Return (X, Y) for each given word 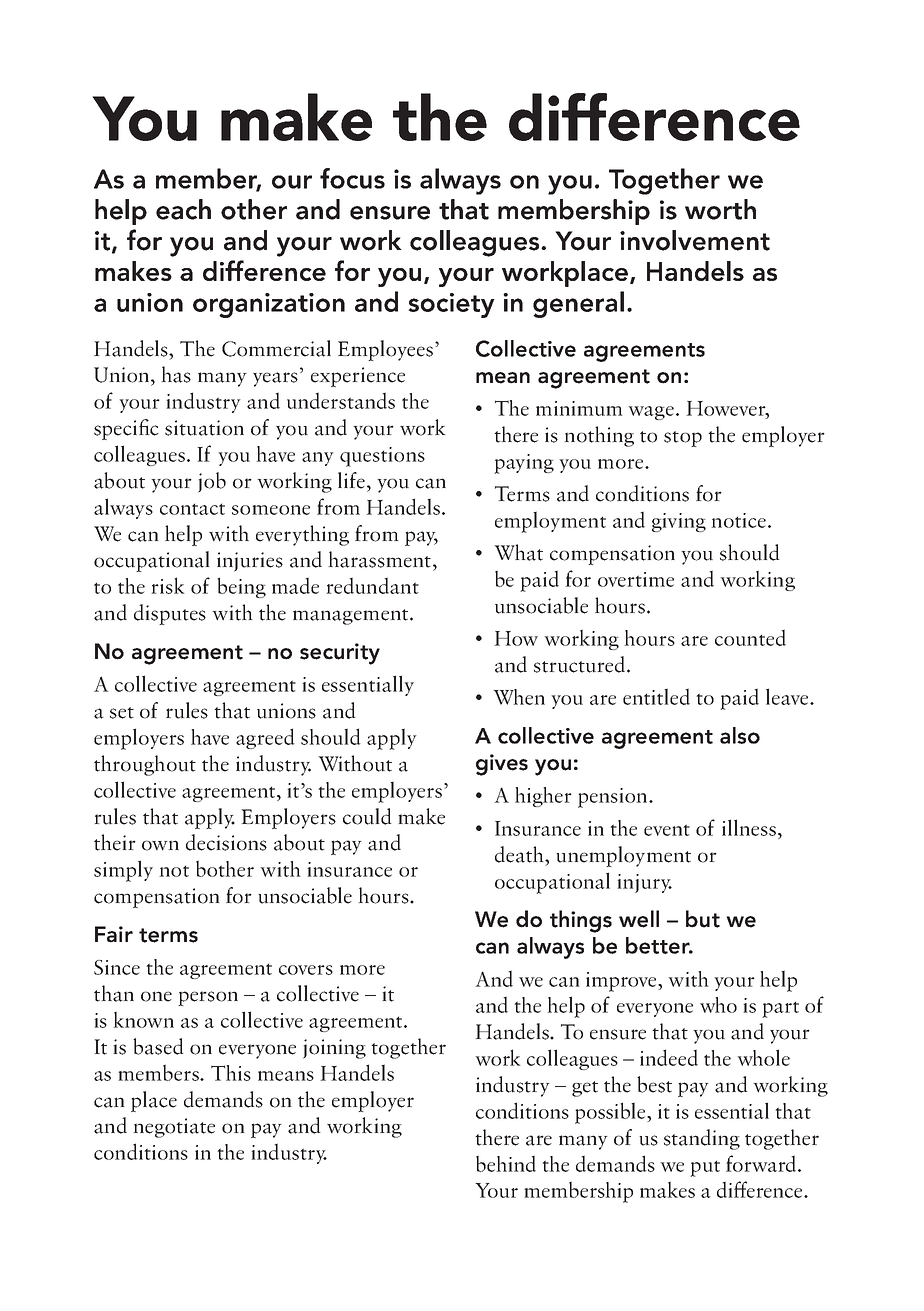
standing (702, 1139)
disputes (170, 614)
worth (720, 209)
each (183, 209)
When (519, 697)
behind (506, 1163)
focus (352, 178)
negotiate (174, 1128)
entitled (656, 696)
